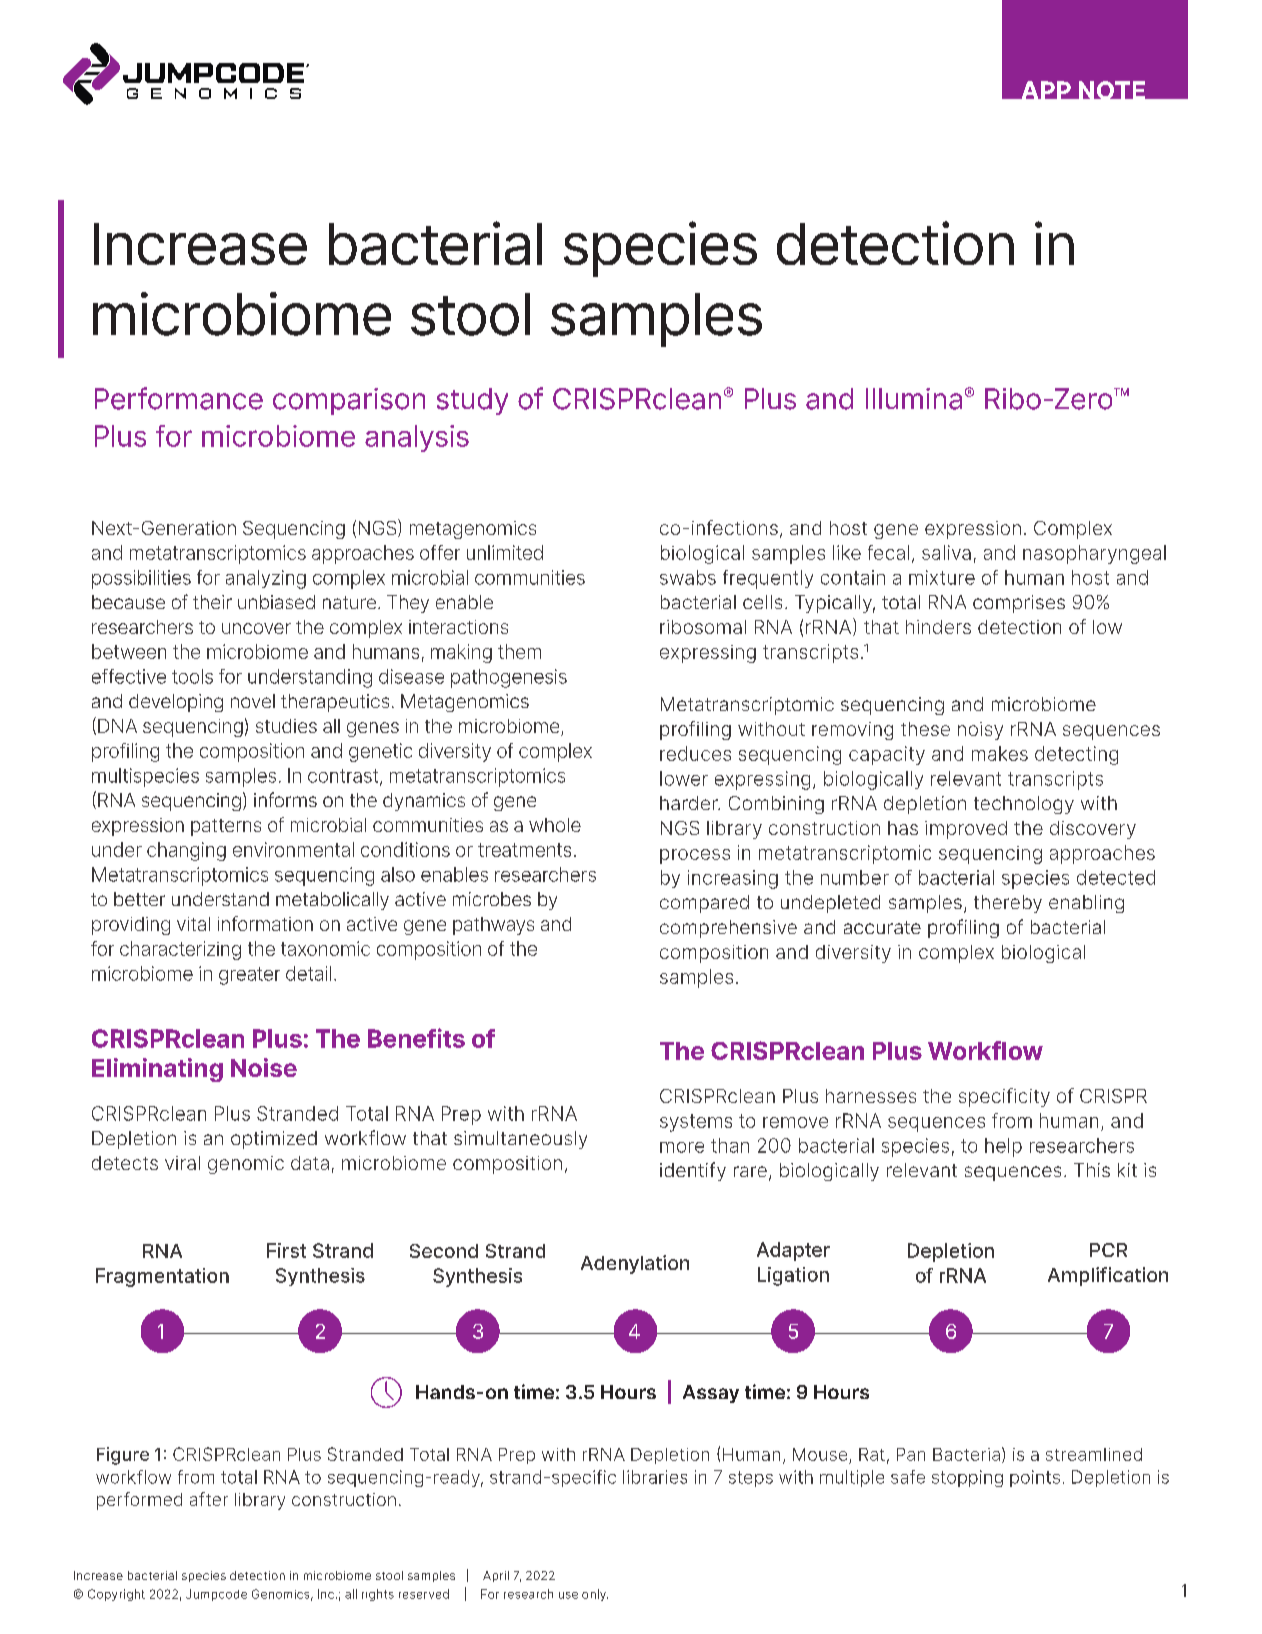  Describe the element at coordinates (946, 552) in the screenshot. I see `saliva` at that location.
